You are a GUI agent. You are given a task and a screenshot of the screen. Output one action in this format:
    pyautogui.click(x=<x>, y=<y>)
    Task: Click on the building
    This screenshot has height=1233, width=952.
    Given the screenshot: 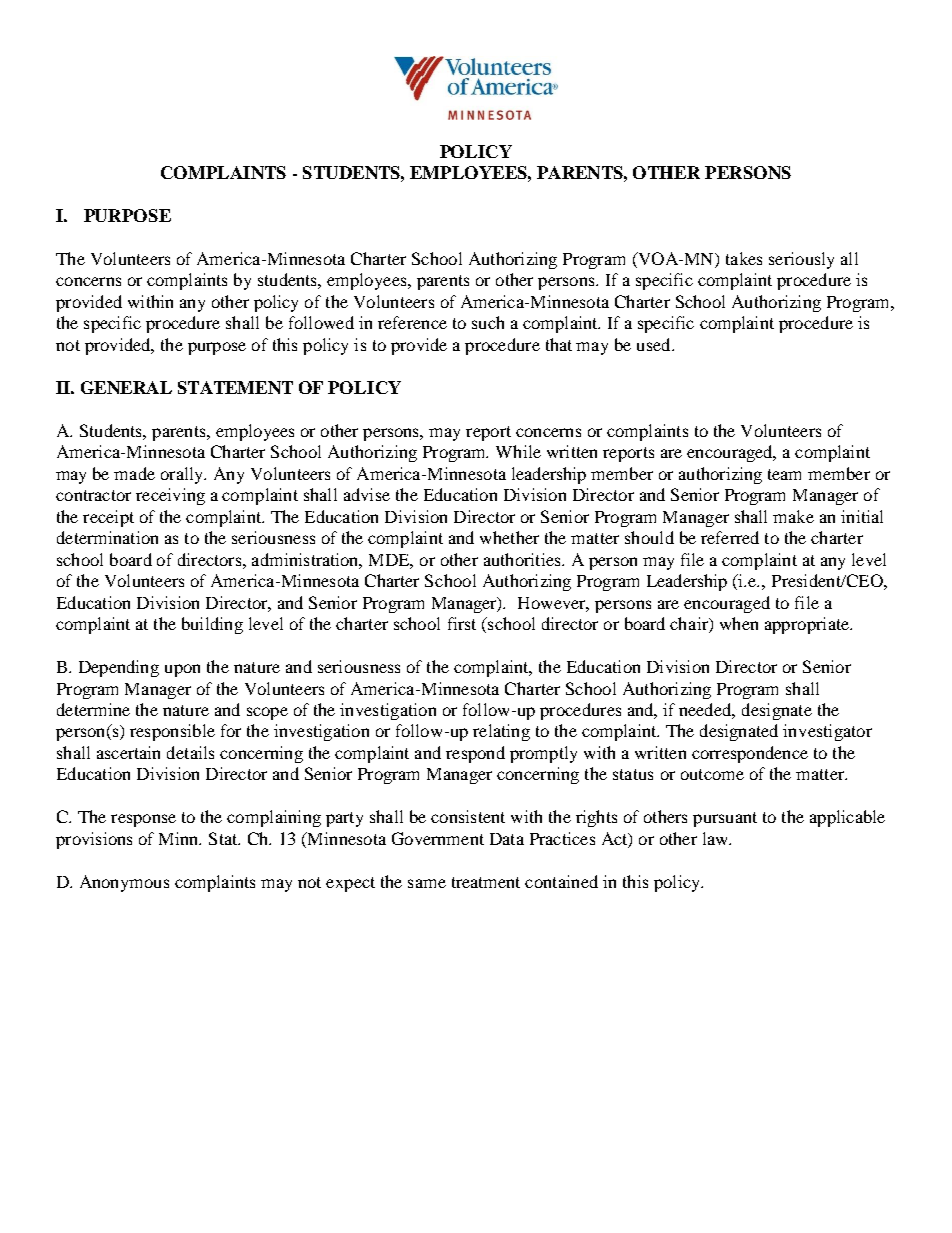 What is the action you would take?
    pyautogui.click(x=212, y=625)
